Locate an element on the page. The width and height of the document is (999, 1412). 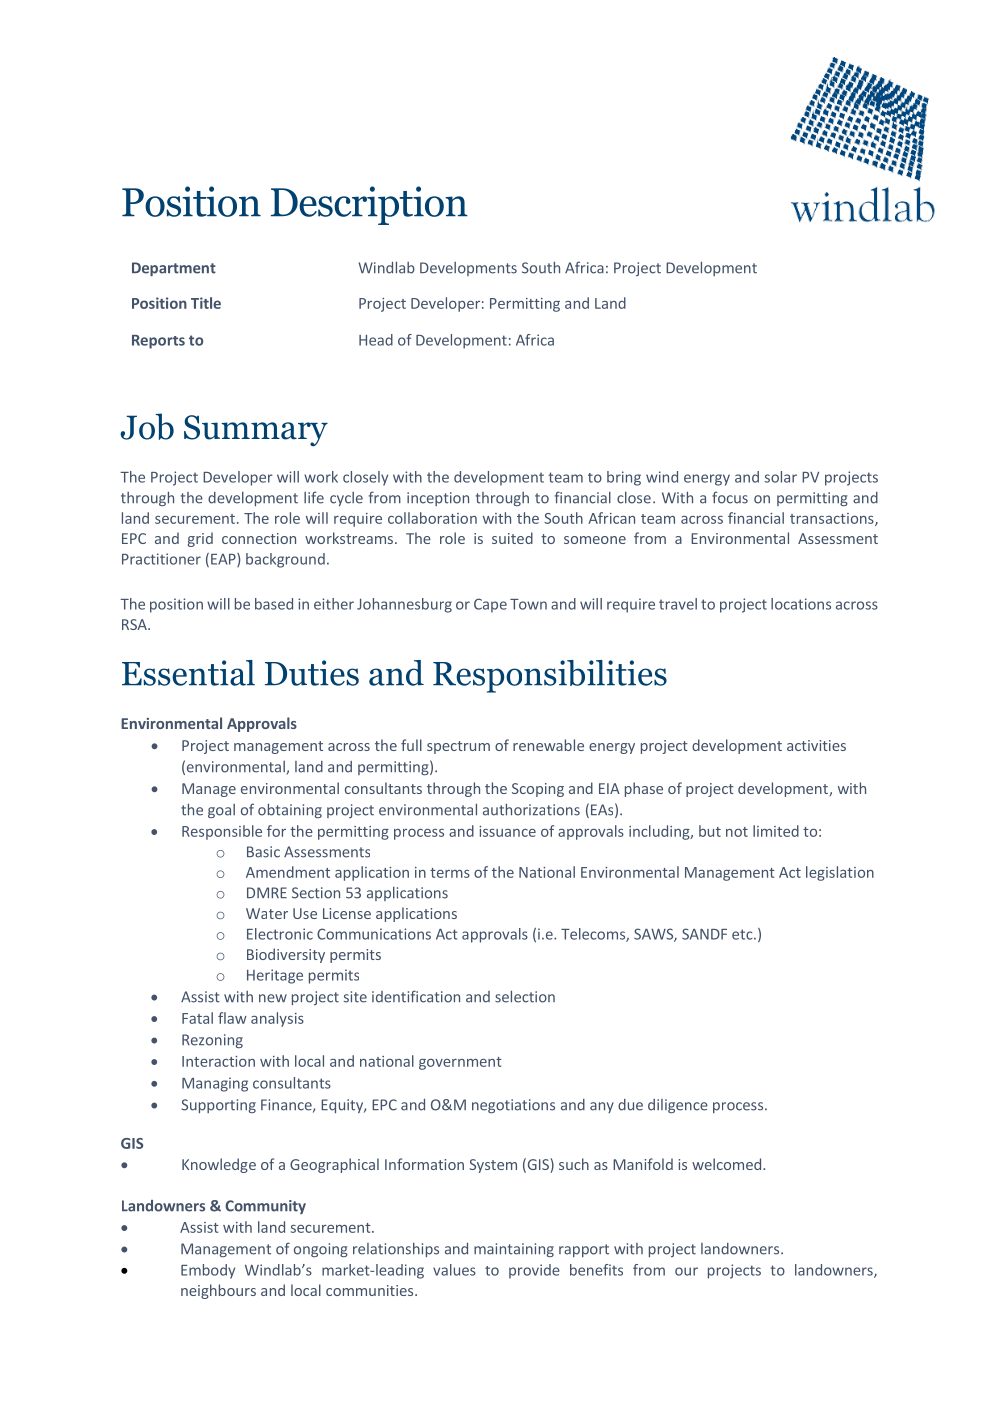
etc is located at coordinates (743, 934).
